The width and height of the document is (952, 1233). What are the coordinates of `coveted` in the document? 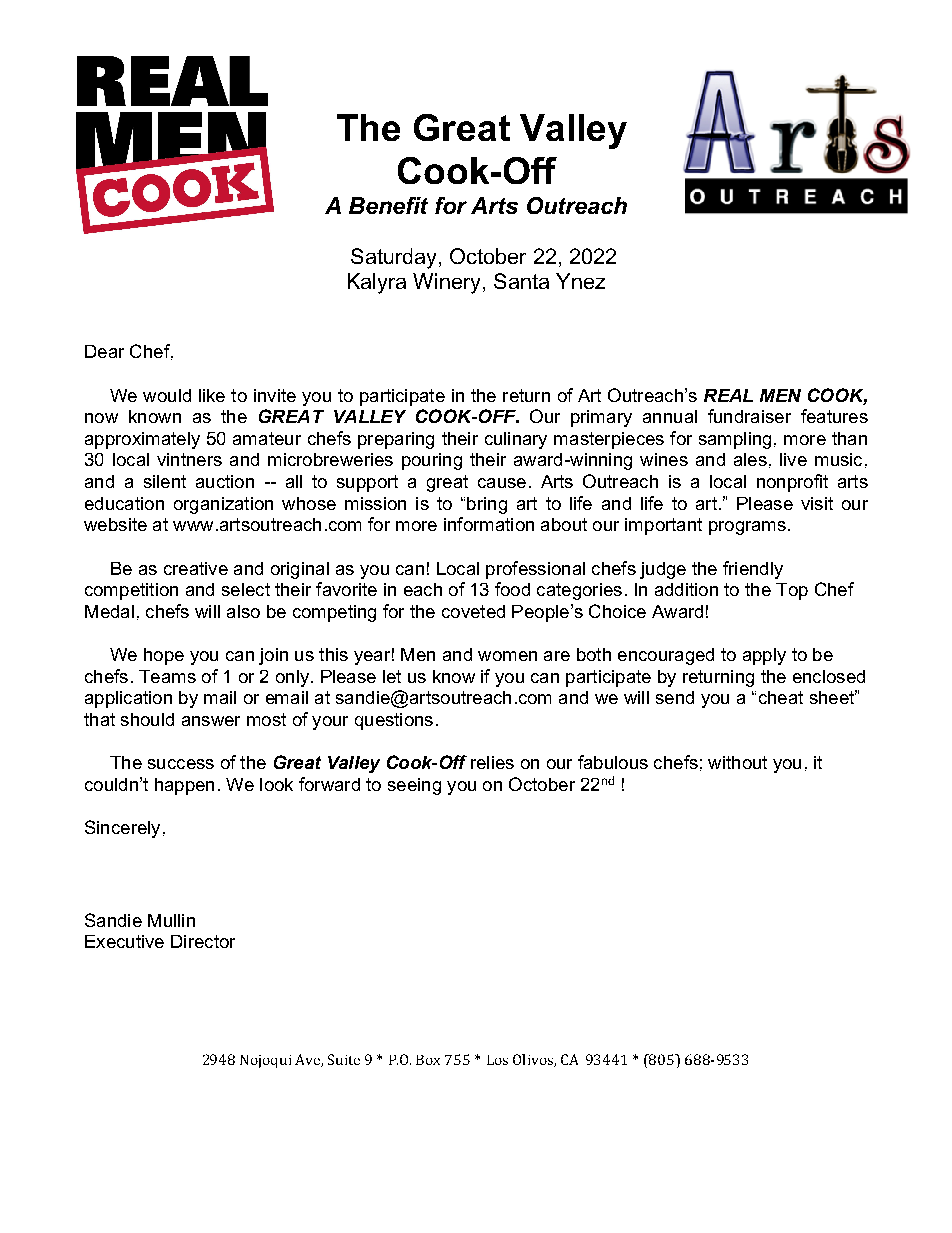 It's located at (473, 611).
